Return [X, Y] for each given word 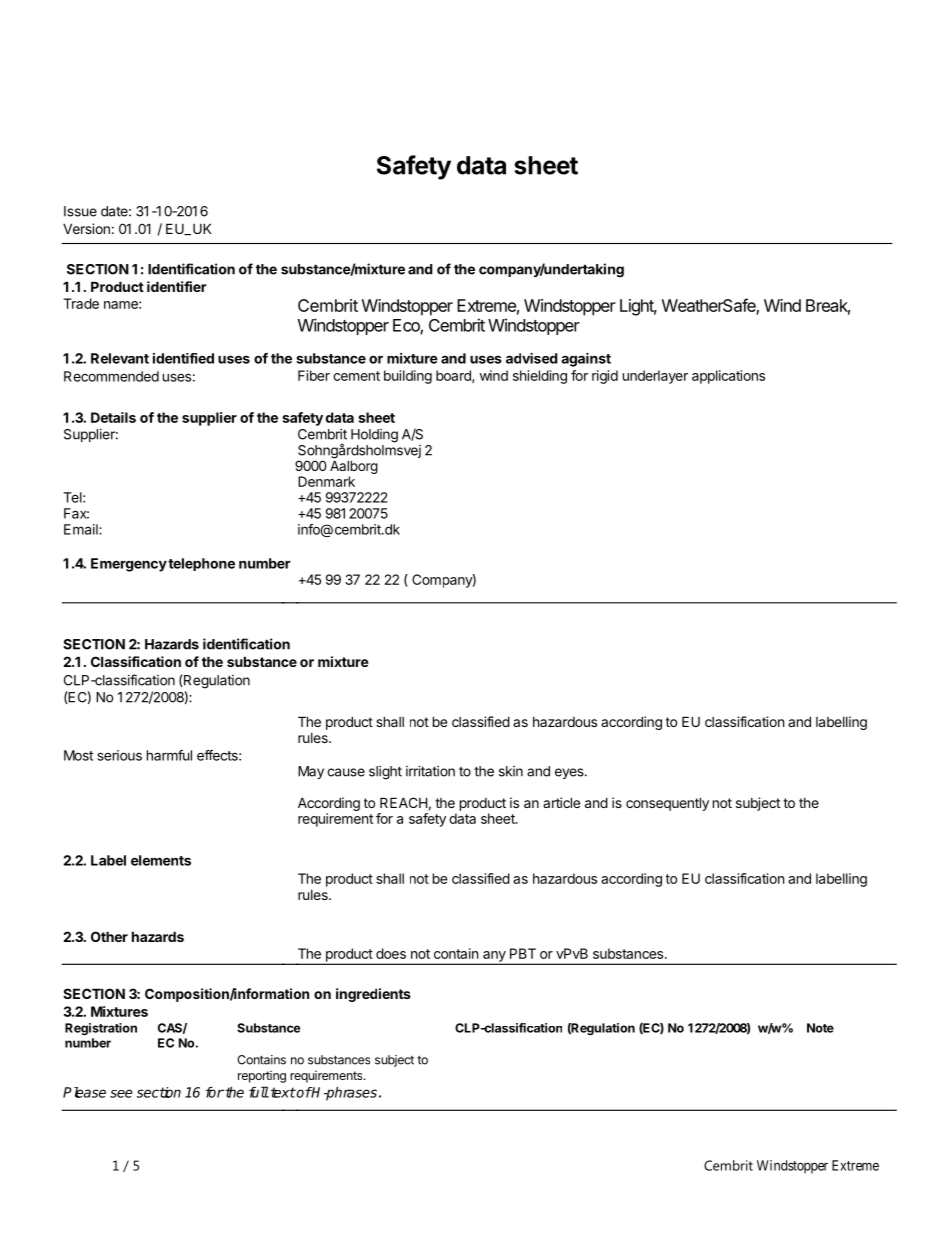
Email [82, 529]
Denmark [326, 481]
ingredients [373, 995]
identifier [177, 286]
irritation [430, 771]
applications [728, 377]
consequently [667, 804]
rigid [605, 377]
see [121, 1093]
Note [820, 1028]
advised [532, 358]
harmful [169, 755]
